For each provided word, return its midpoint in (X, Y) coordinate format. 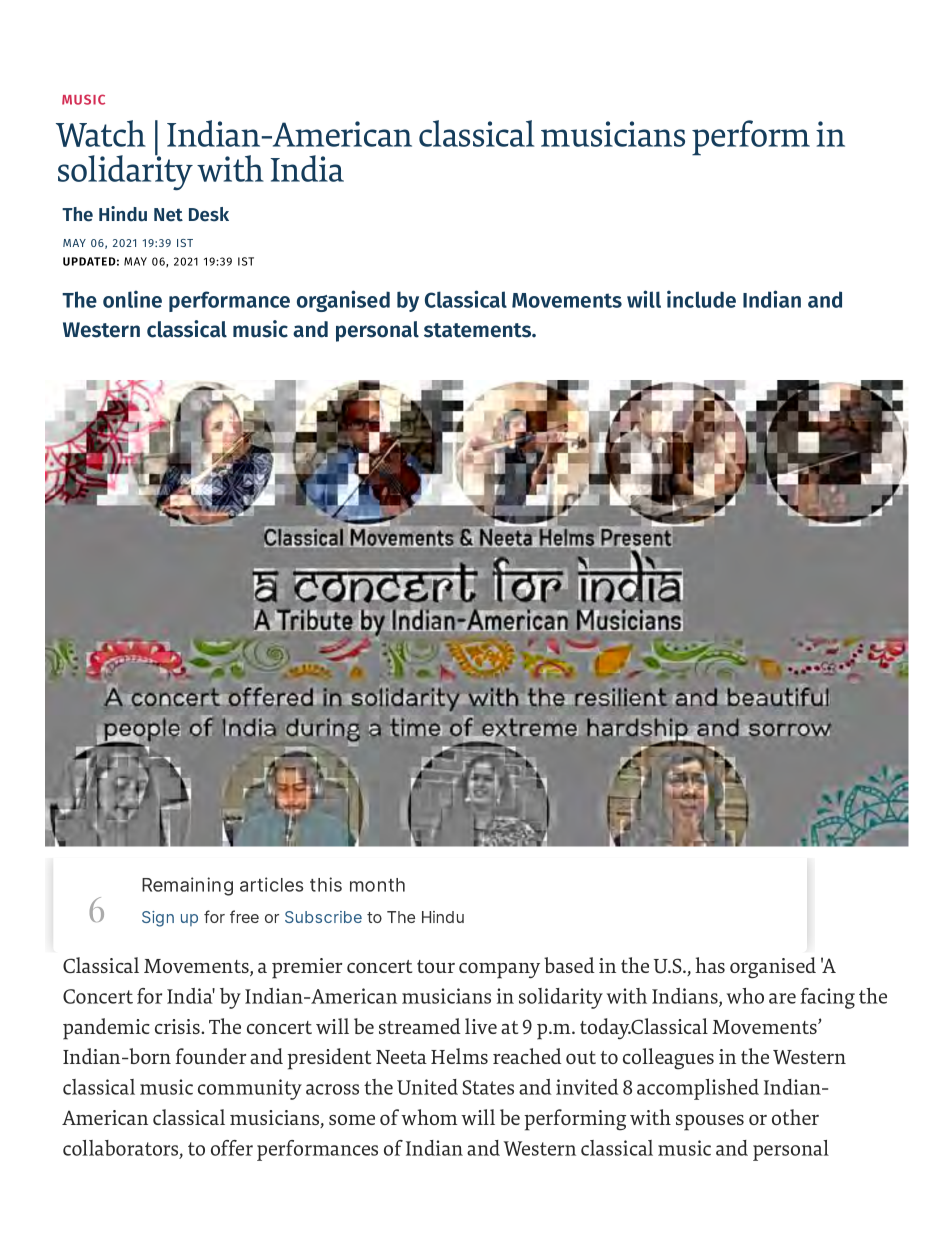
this (326, 884)
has (710, 965)
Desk (209, 214)
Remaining (187, 886)
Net (168, 215)
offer (232, 1148)
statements (479, 330)
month (377, 885)
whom (429, 1117)
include (701, 299)
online (132, 299)
